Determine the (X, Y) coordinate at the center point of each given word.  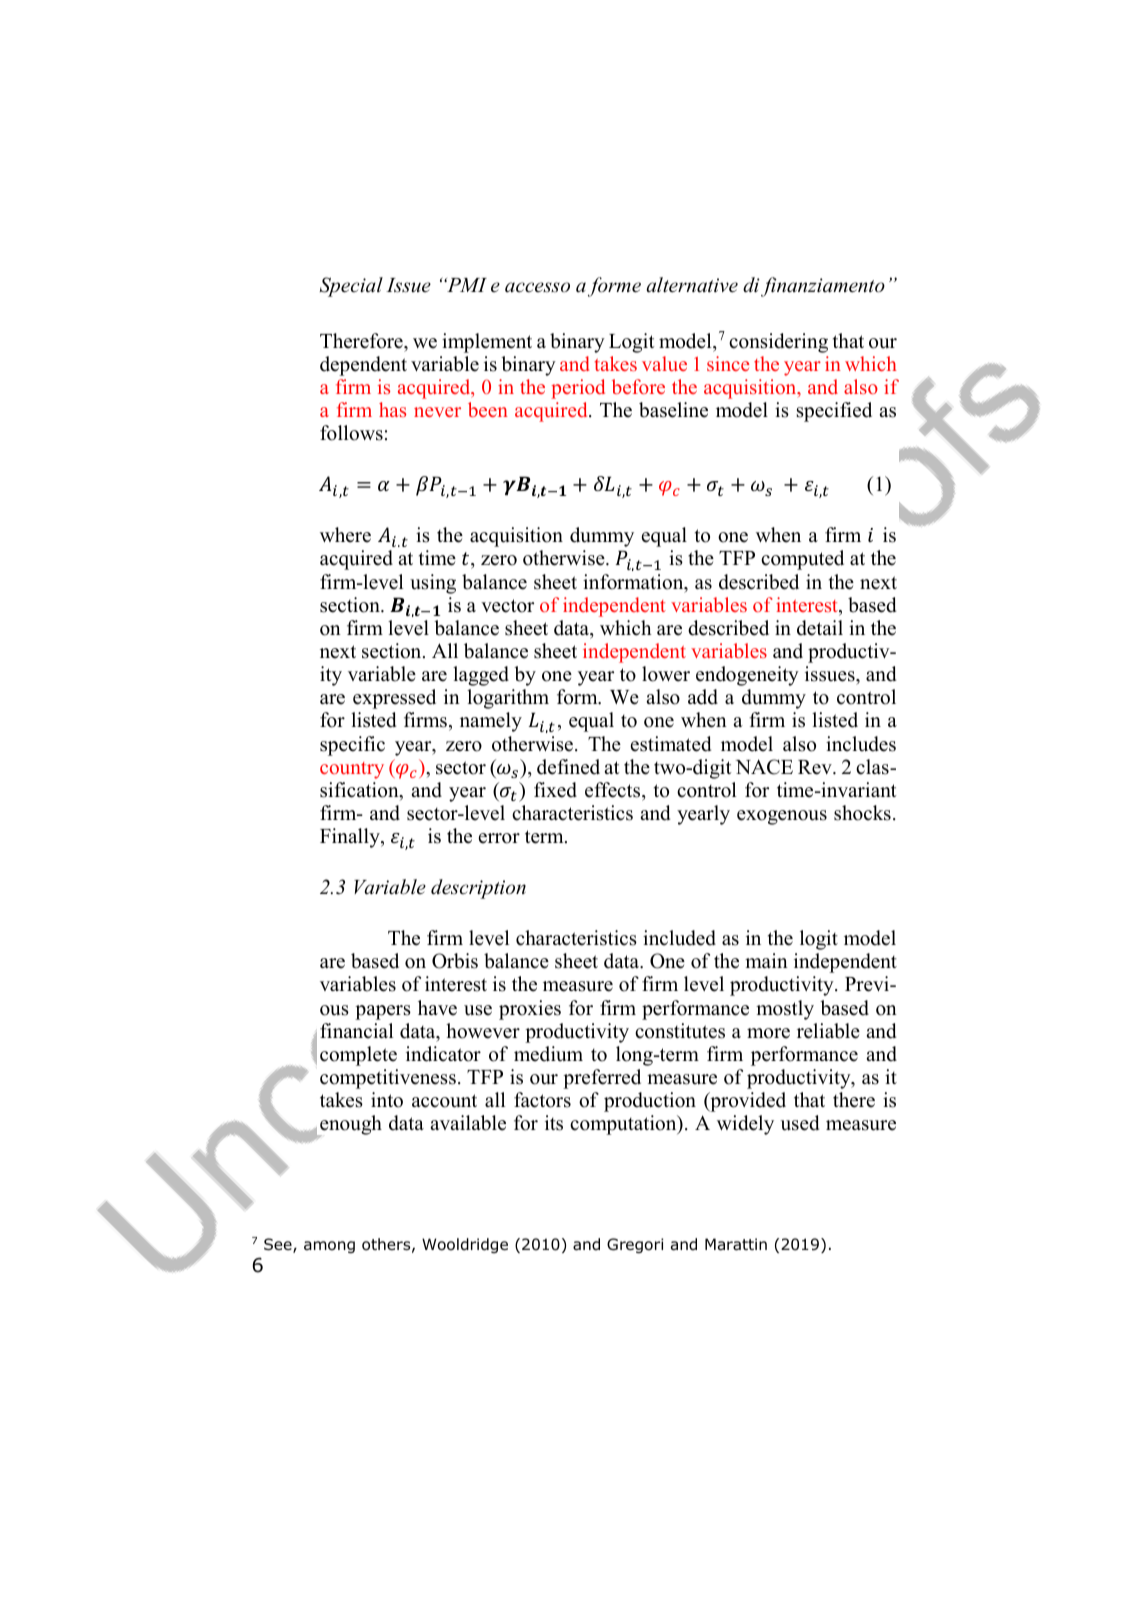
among (329, 1247)
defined (568, 767)
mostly (785, 1010)
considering (778, 343)
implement (487, 343)
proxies (530, 1010)
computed (802, 560)
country (352, 770)
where (345, 535)
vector (507, 606)
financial (356, 1031)
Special (351, 287)
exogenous (782, 817)
